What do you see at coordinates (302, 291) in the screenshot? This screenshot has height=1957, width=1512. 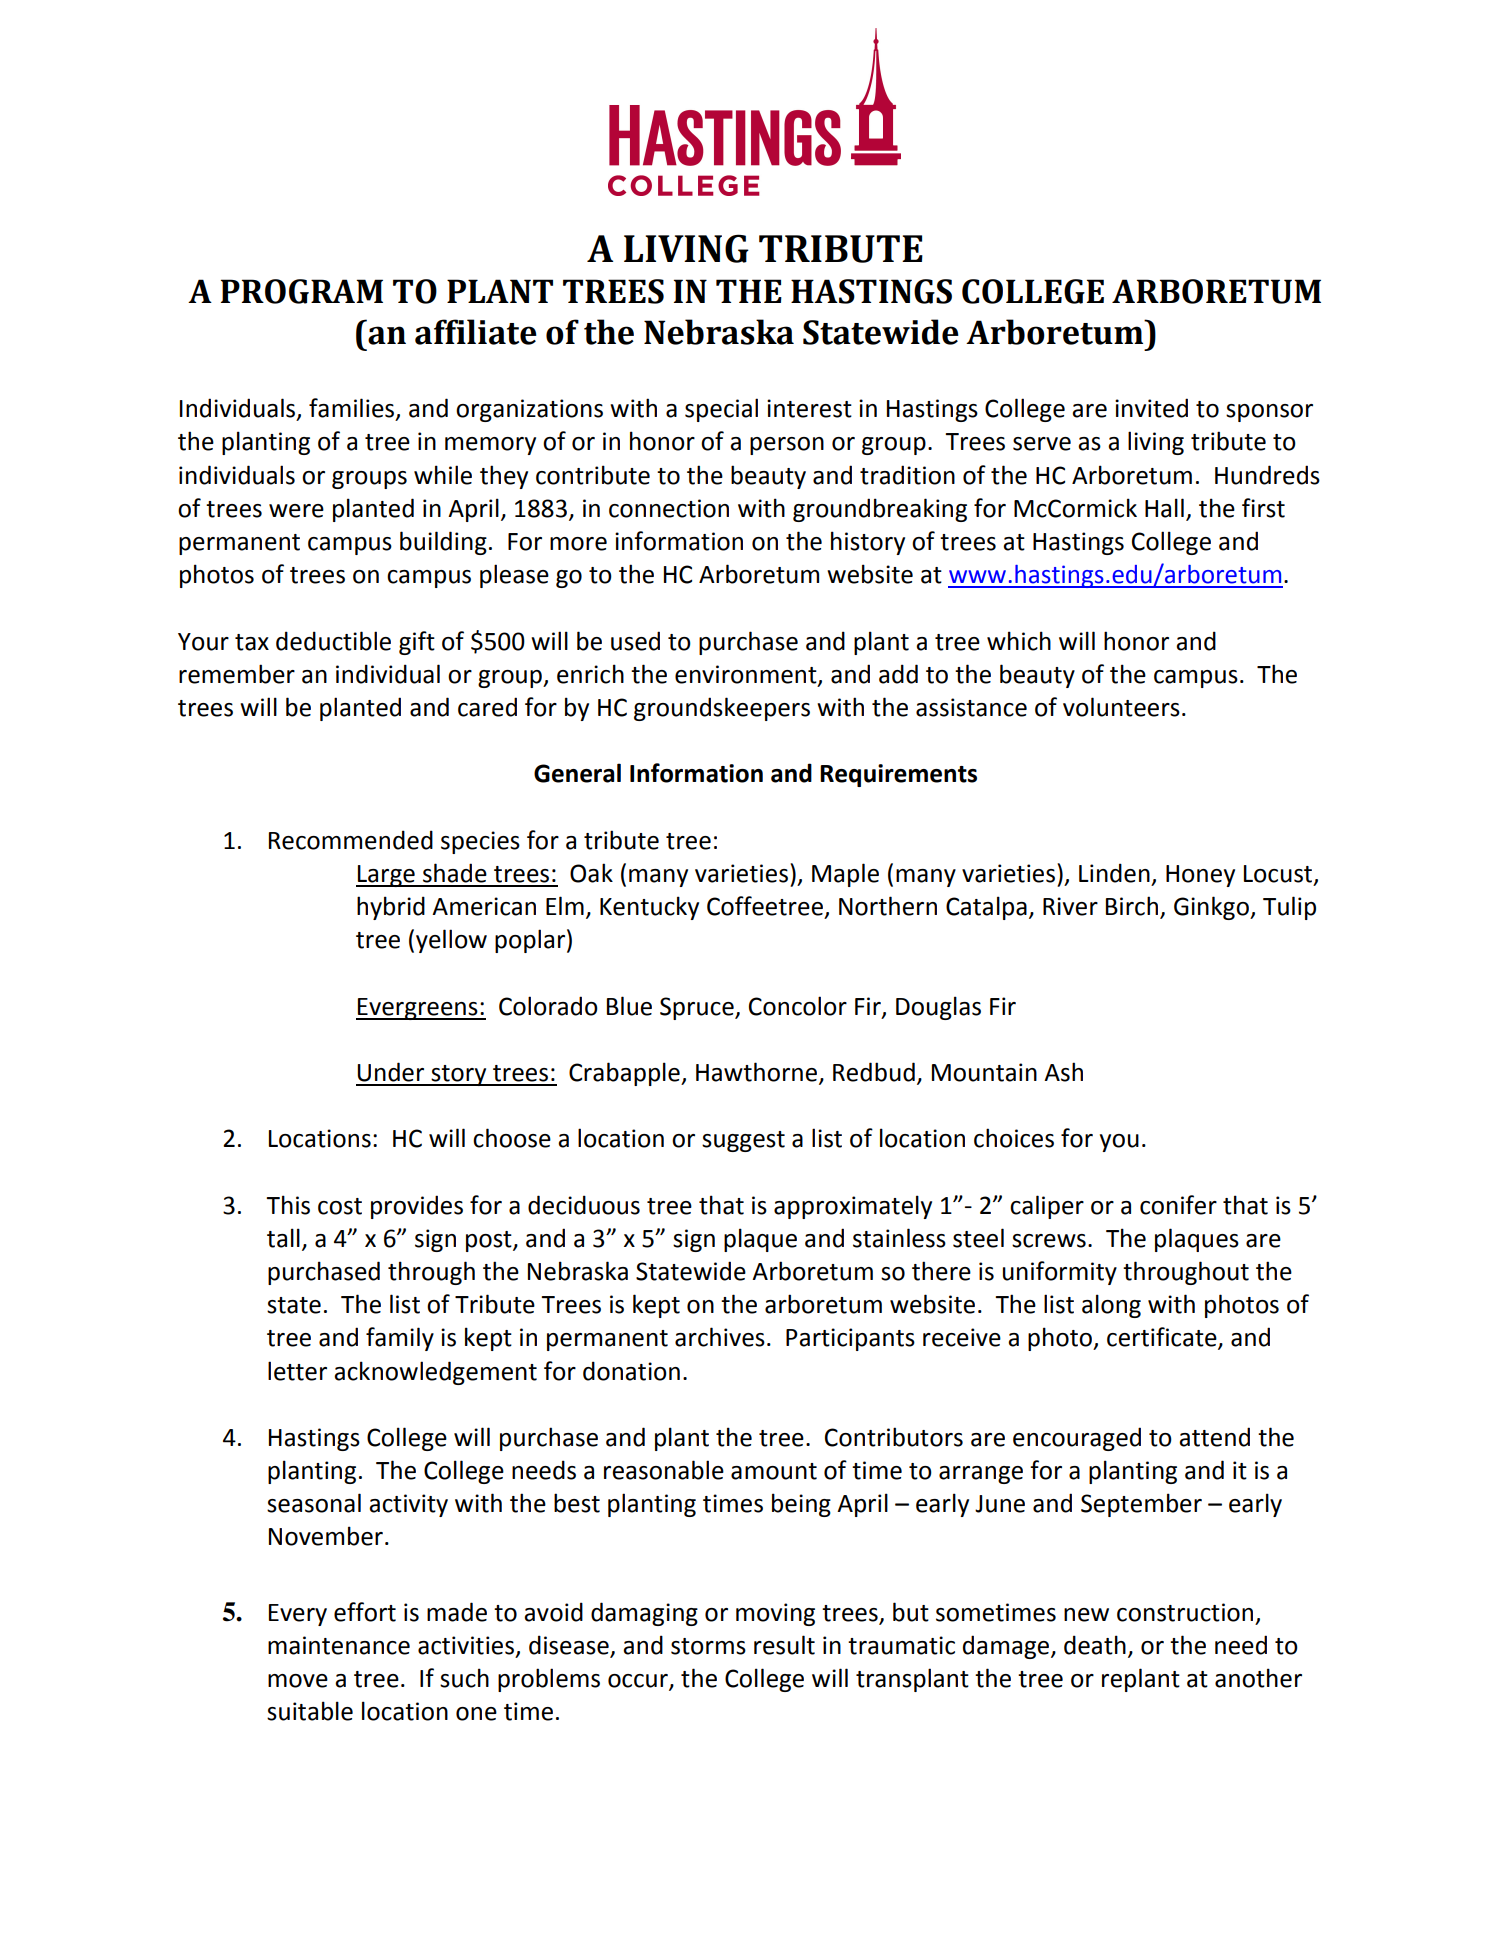 I see `PROGRAM` at bounding box center [302, 291].
